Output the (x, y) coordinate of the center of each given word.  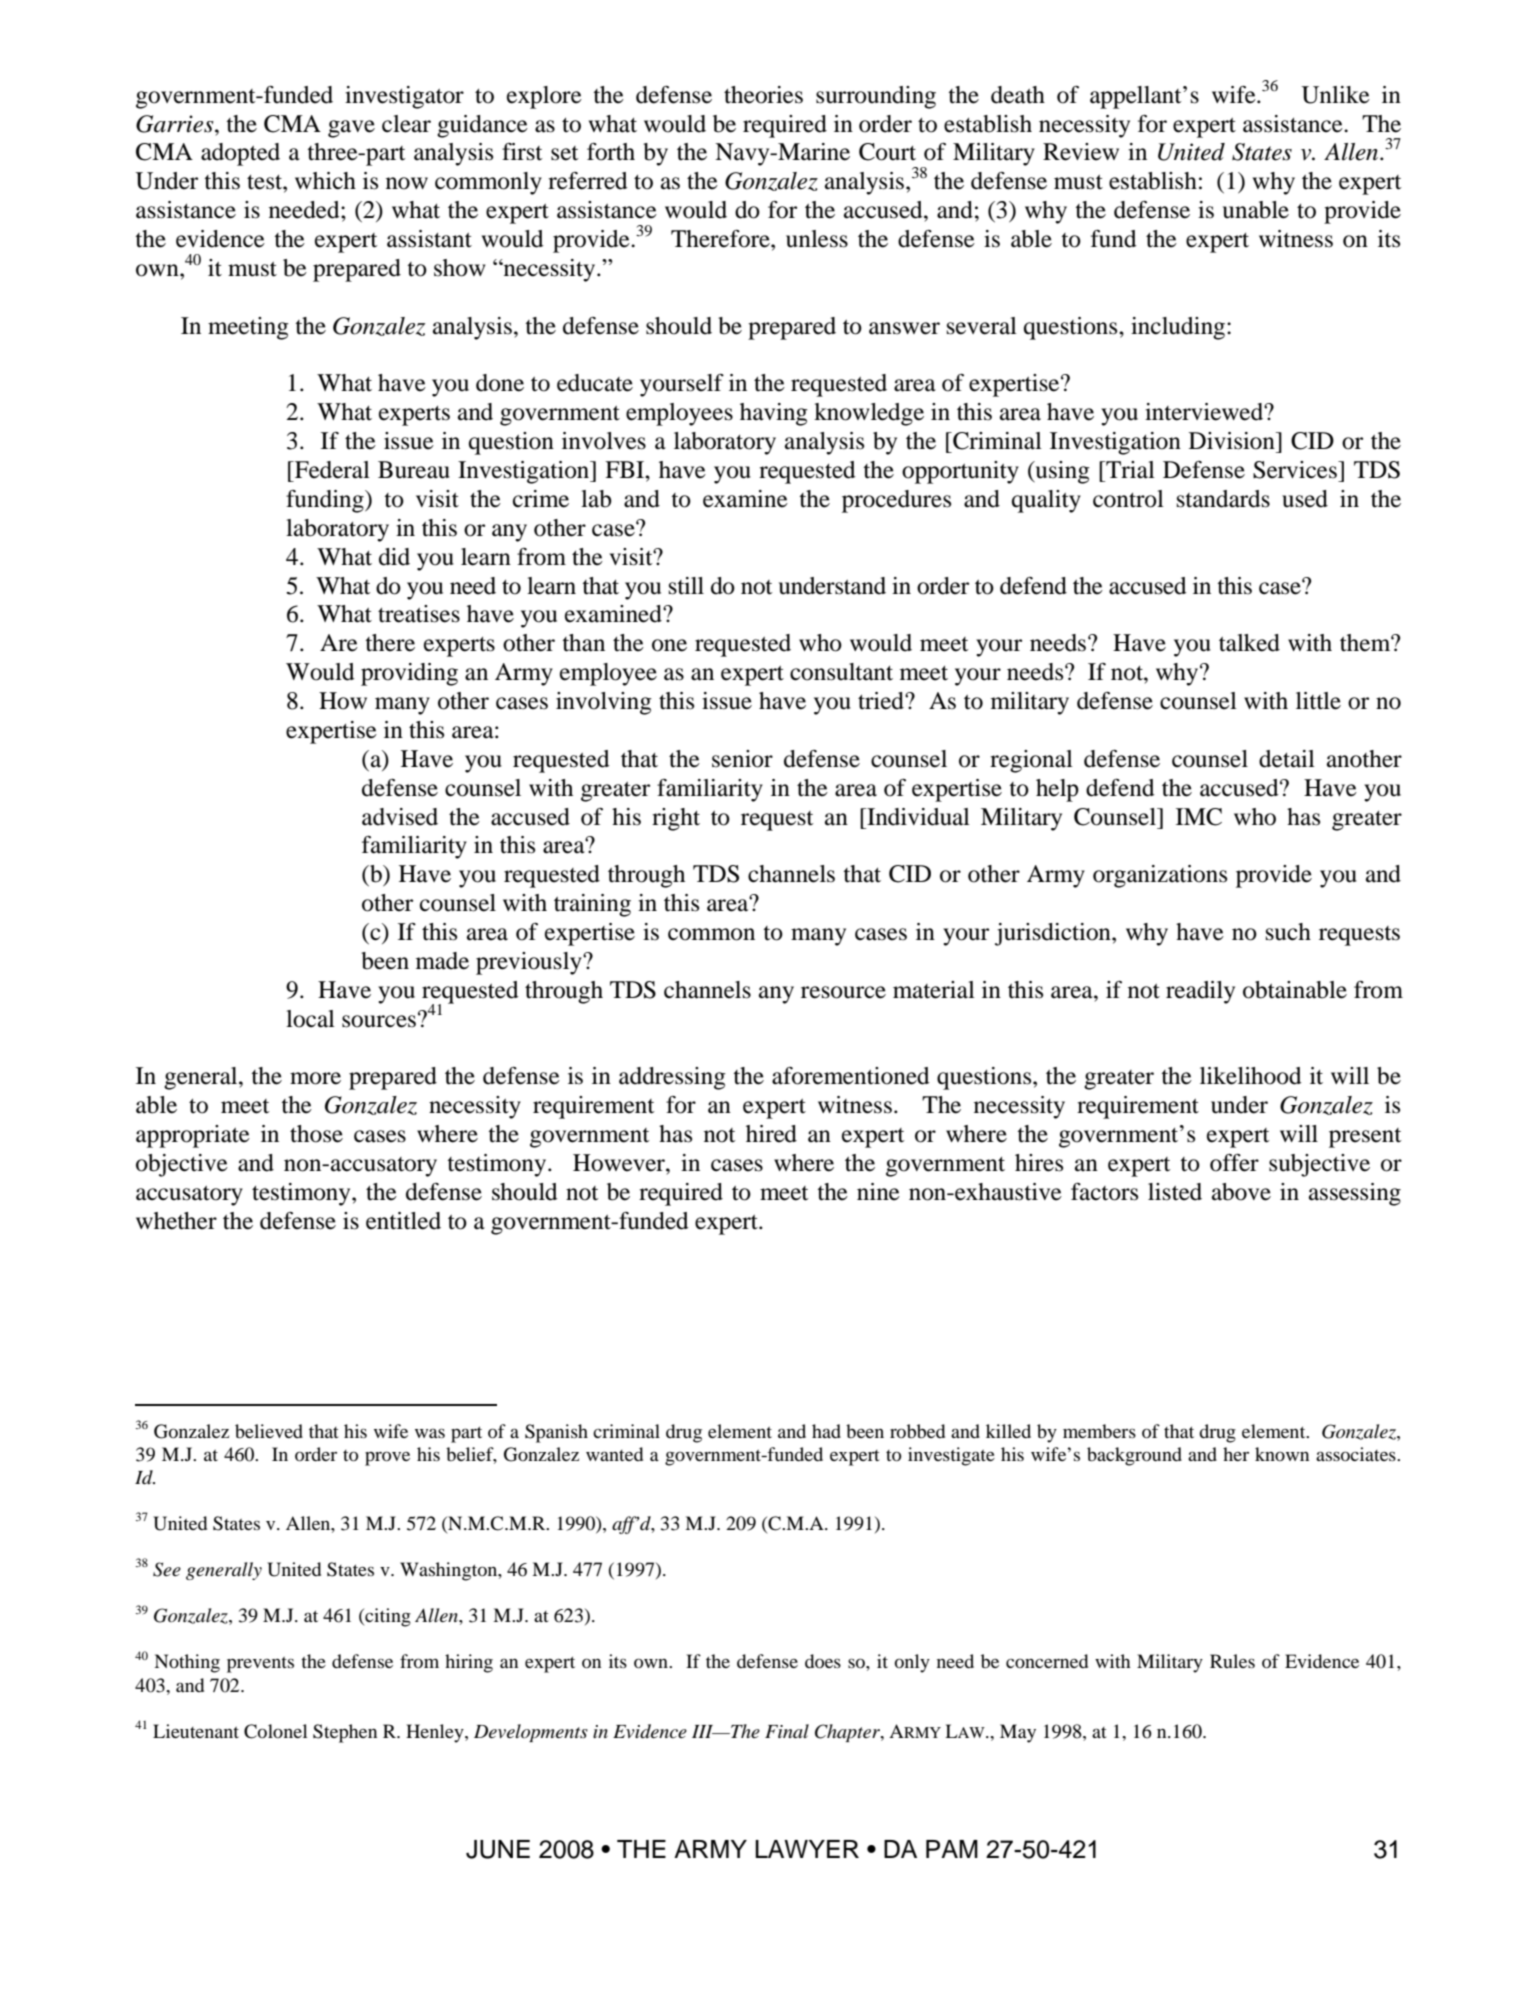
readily (1200, 992)
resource (843, 992)
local (310, 1019)
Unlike (1335, 95)
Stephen (345, 1733)
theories (763, 95)
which (325, 181)
